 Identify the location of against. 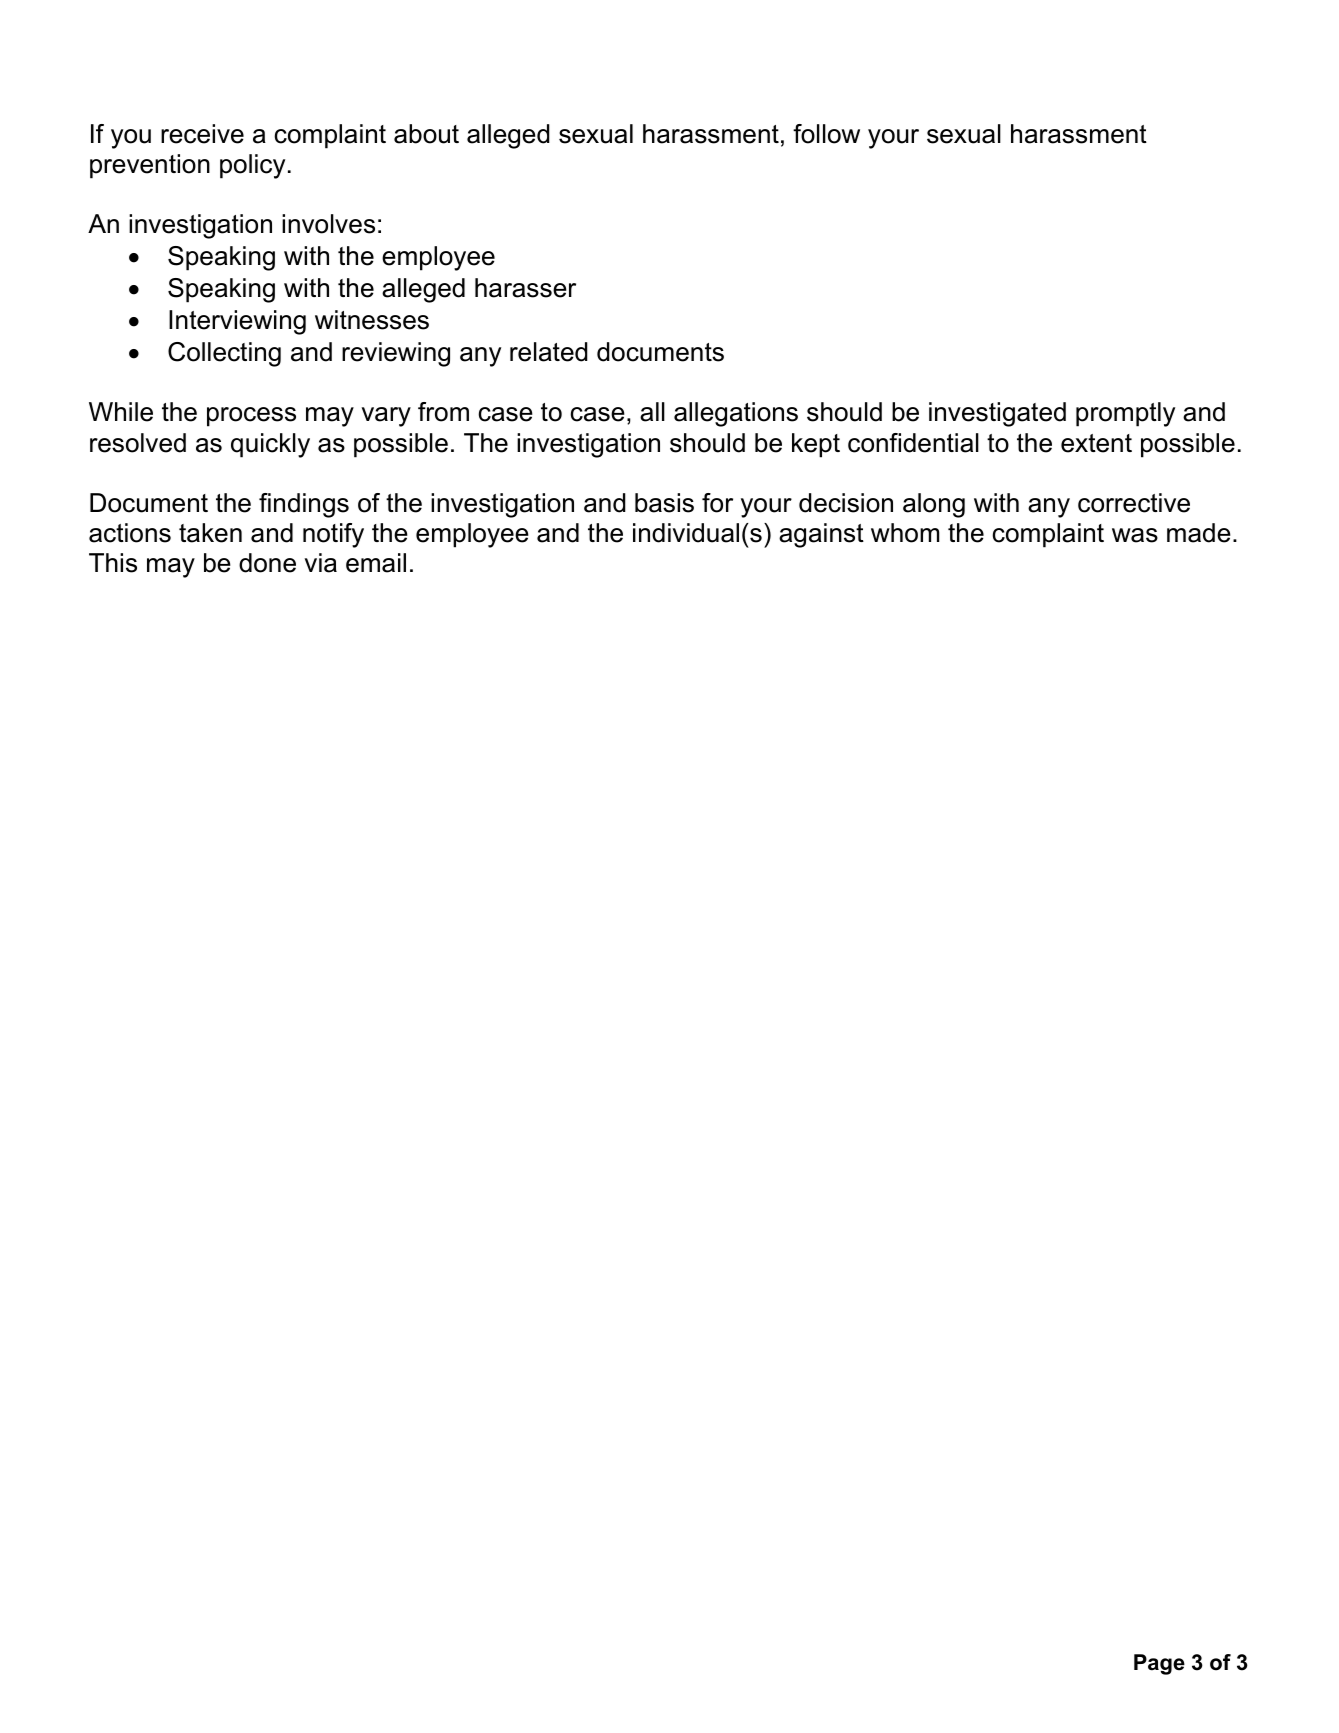
(821, 535).
